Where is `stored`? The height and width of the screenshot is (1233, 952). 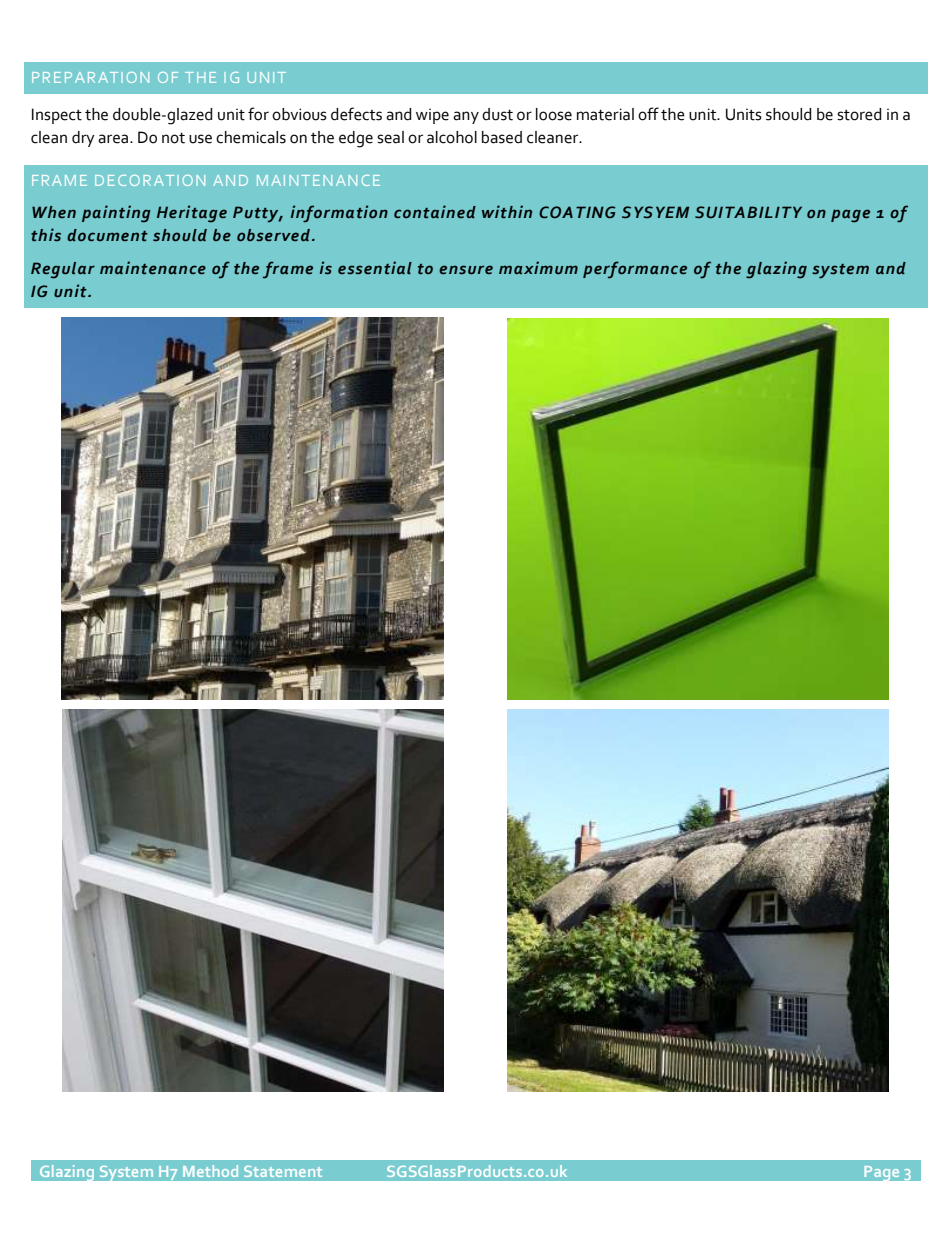
stored is located at coordinates (859, 114).
